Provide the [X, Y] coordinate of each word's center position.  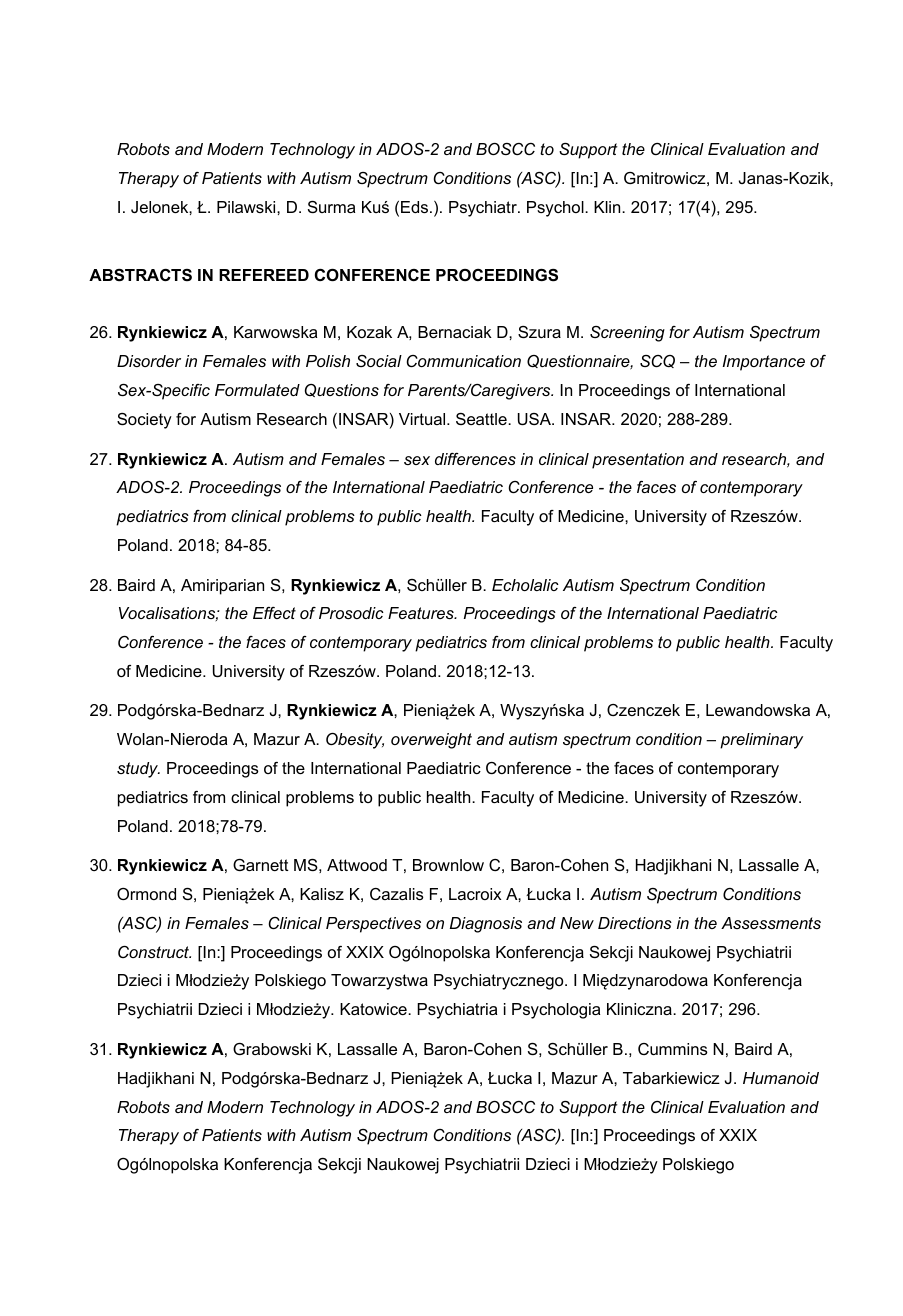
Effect [274, 613]
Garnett [261, 865]
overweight [431, 741]
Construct [154, 952]
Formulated [257, 390]
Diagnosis [486, 925]
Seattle [482, 419]
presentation [638, 461]
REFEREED [264, 275]
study [138, 770]
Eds [416, 207]
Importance [763, 363]
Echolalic [525, 585]
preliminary [761, 741]
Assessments [771, 923]
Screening [627, 334]
